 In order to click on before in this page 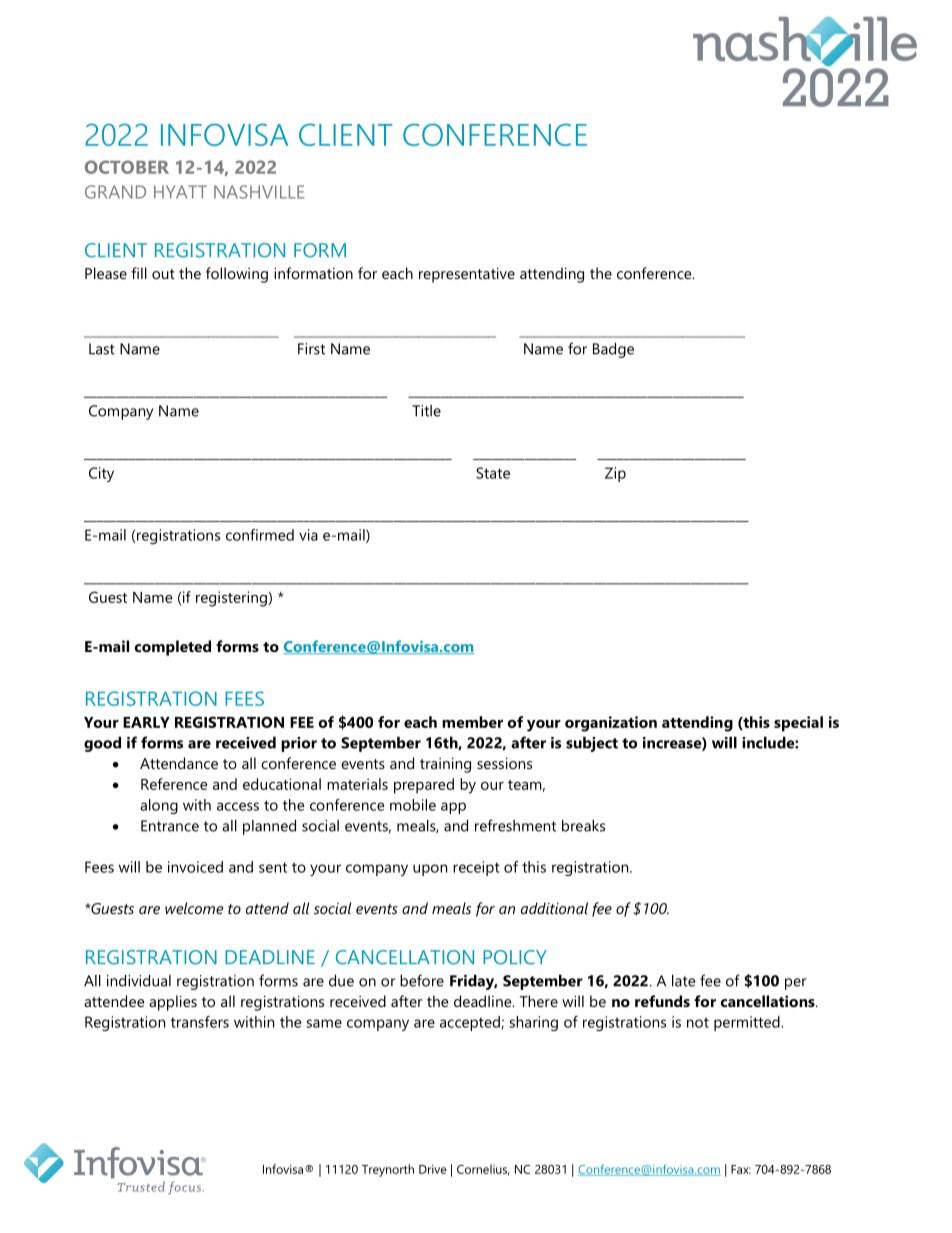, I will do `click(422, 980)`.
